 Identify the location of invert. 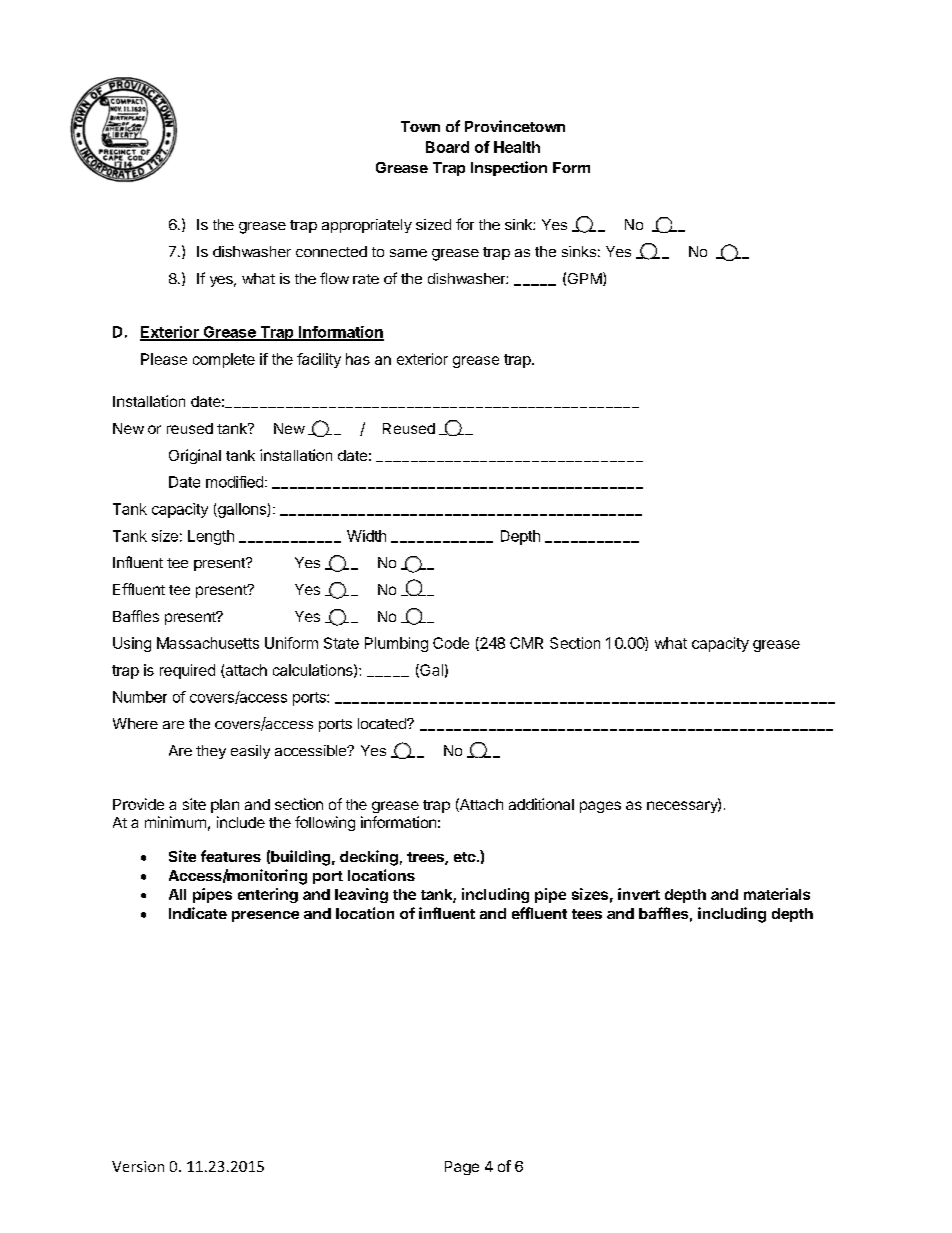
(639, 894).
